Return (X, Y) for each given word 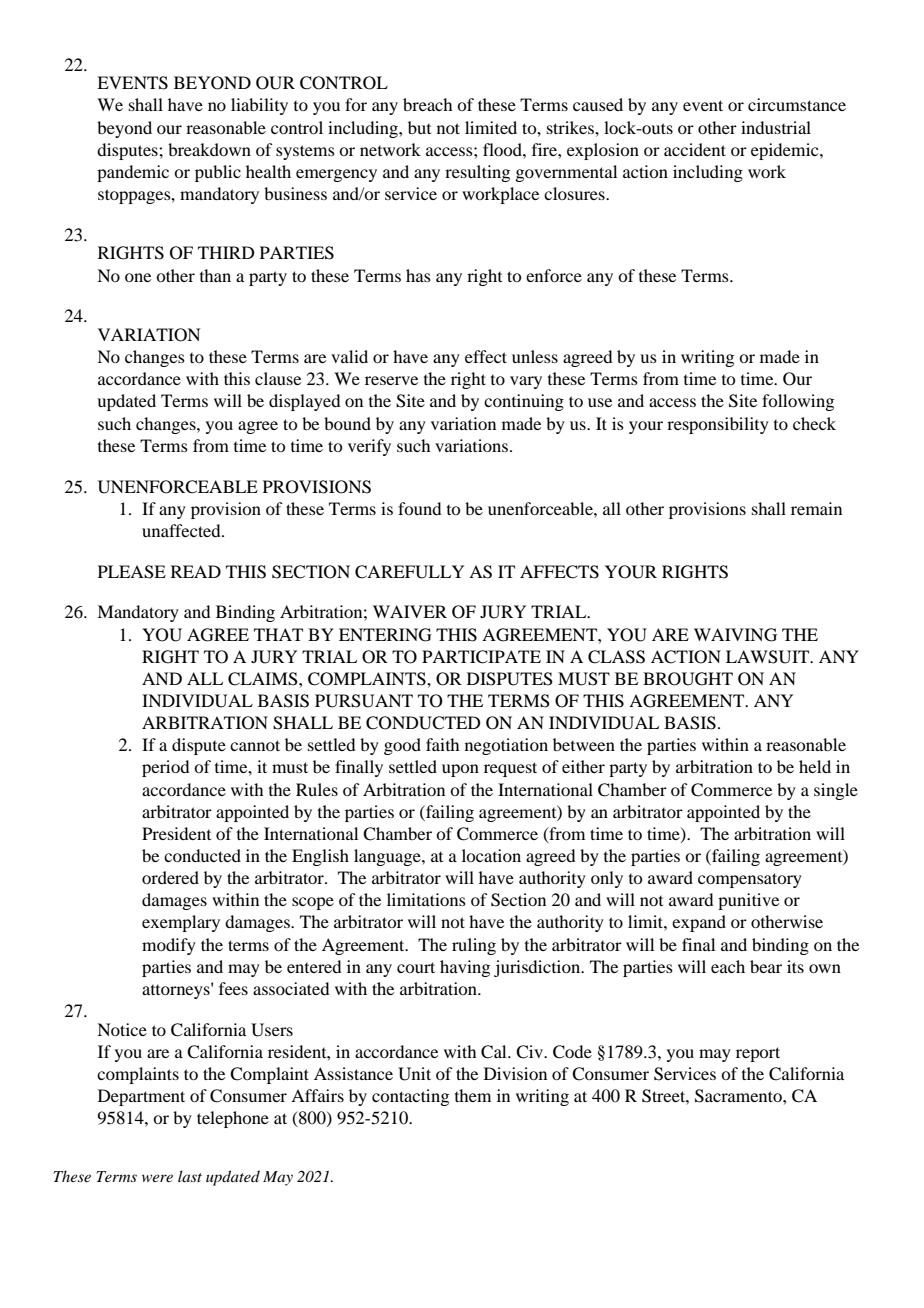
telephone (233, 1119)
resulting (477, 173)
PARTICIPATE (481, 657)
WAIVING (735, 635)
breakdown (209, 149)
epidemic (786, 151)
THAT (278, 634)
